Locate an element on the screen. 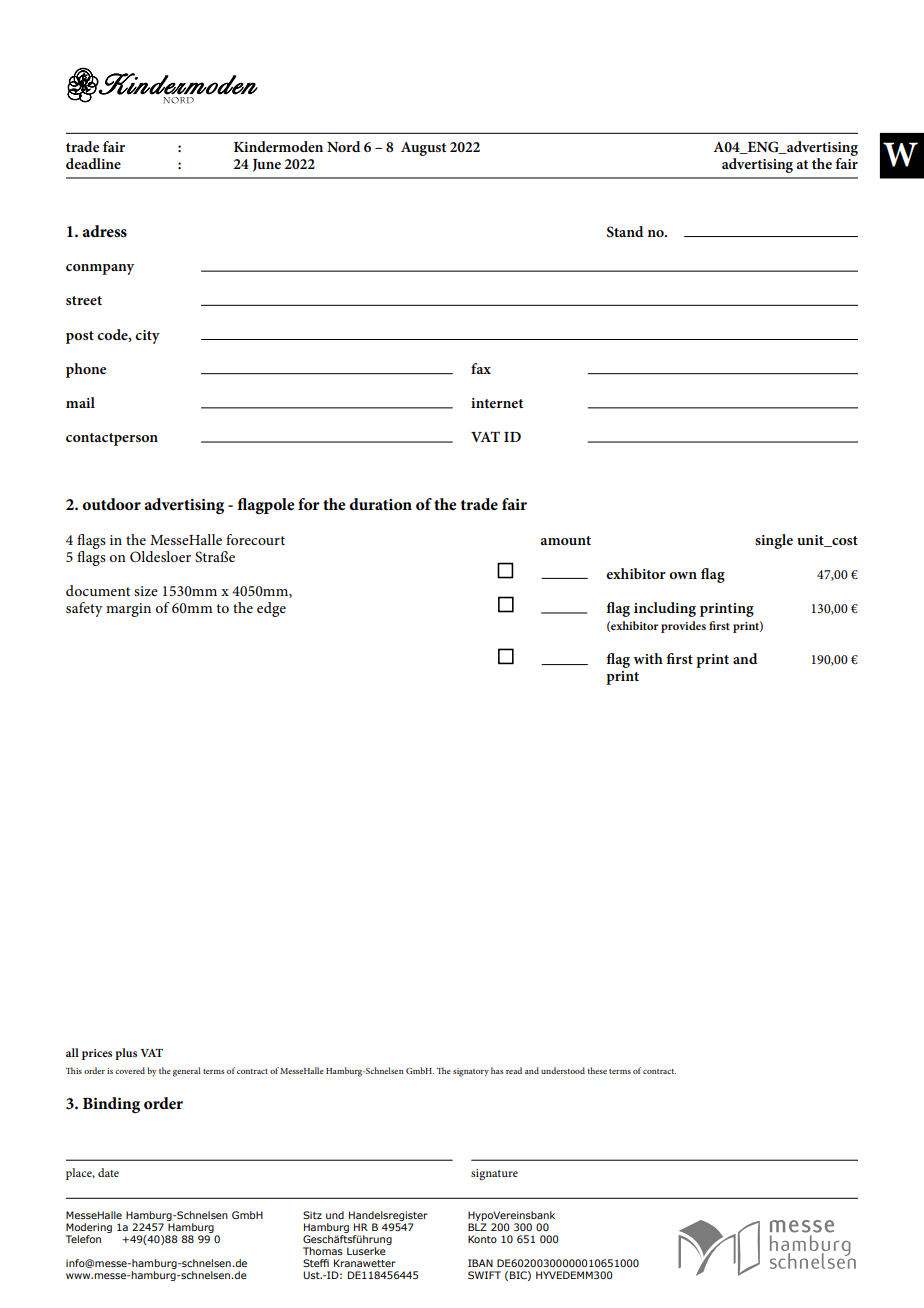 The width and height of the screenshot is (924, 1308). edge is located at coordinates (271, 609).
